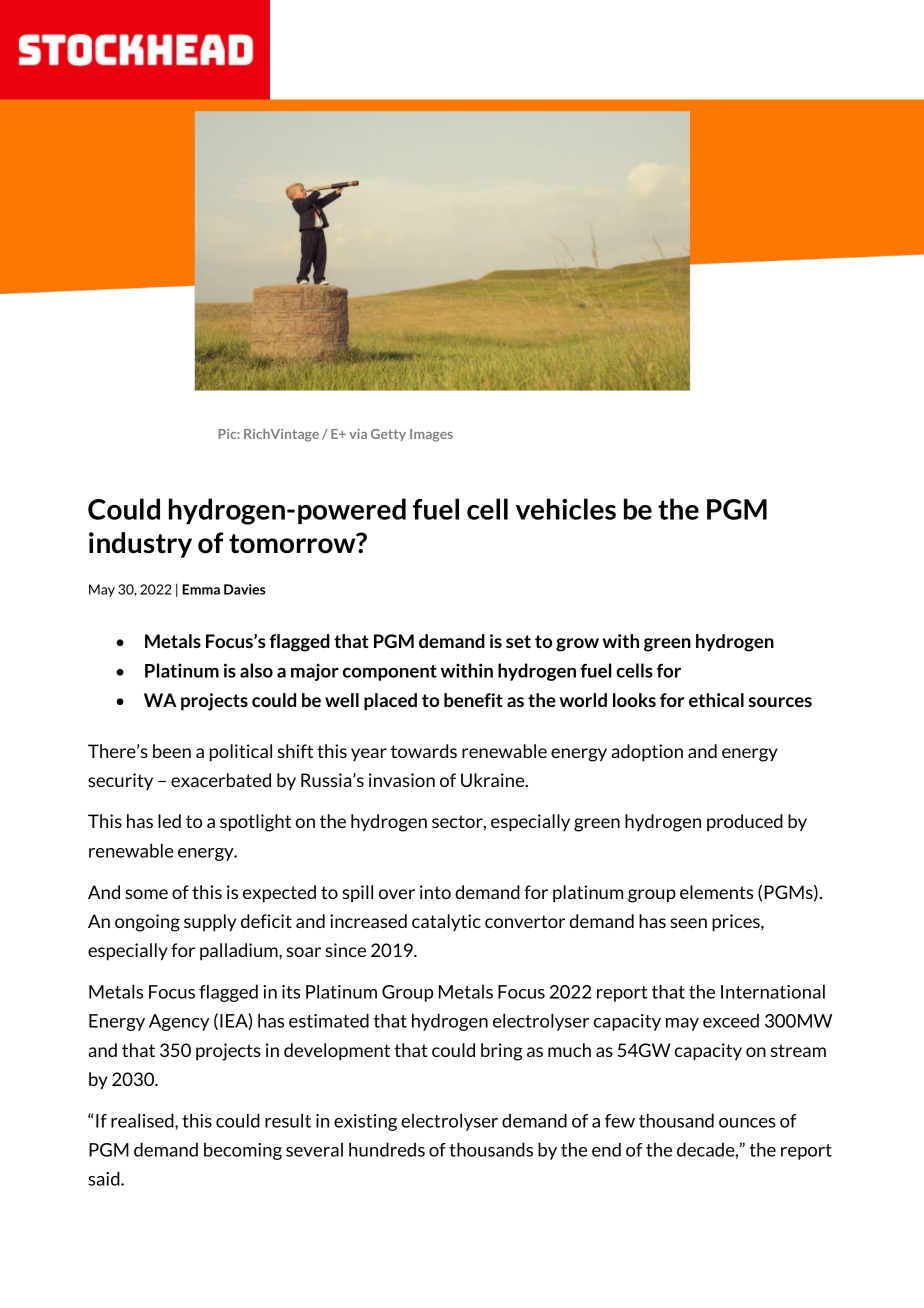  Describe the element at coordinates (431, 435) in the screenshot. I see `Images` at that location.
